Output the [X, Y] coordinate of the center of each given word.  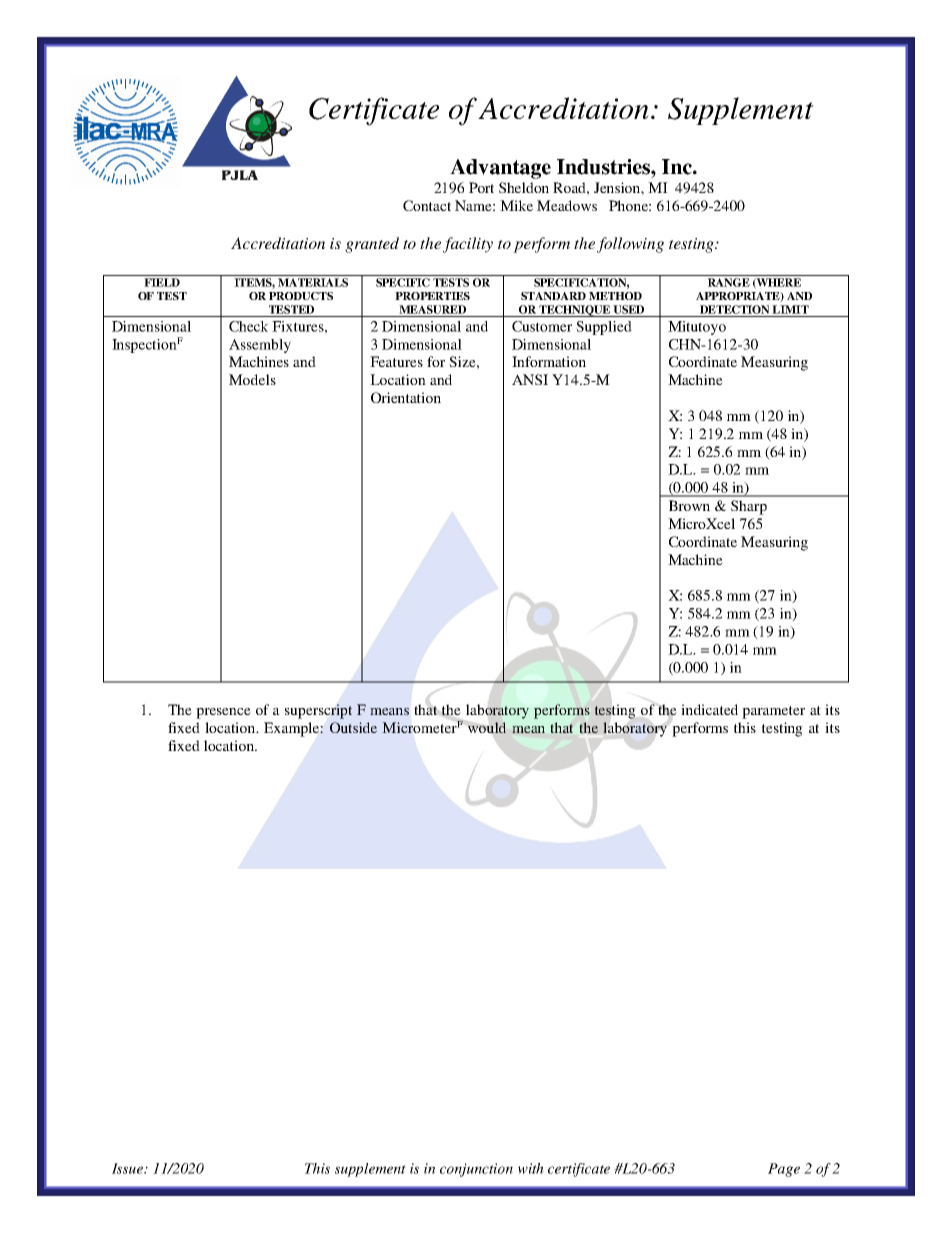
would [487, 727]
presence [223, 713]
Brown [689, 505]
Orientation [406, 397]
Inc [678, 167]
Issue [129, 1168]
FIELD [162, 282]
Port [481, 187]
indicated [709, 709]
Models [252, 379]
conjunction [476, 1170]
